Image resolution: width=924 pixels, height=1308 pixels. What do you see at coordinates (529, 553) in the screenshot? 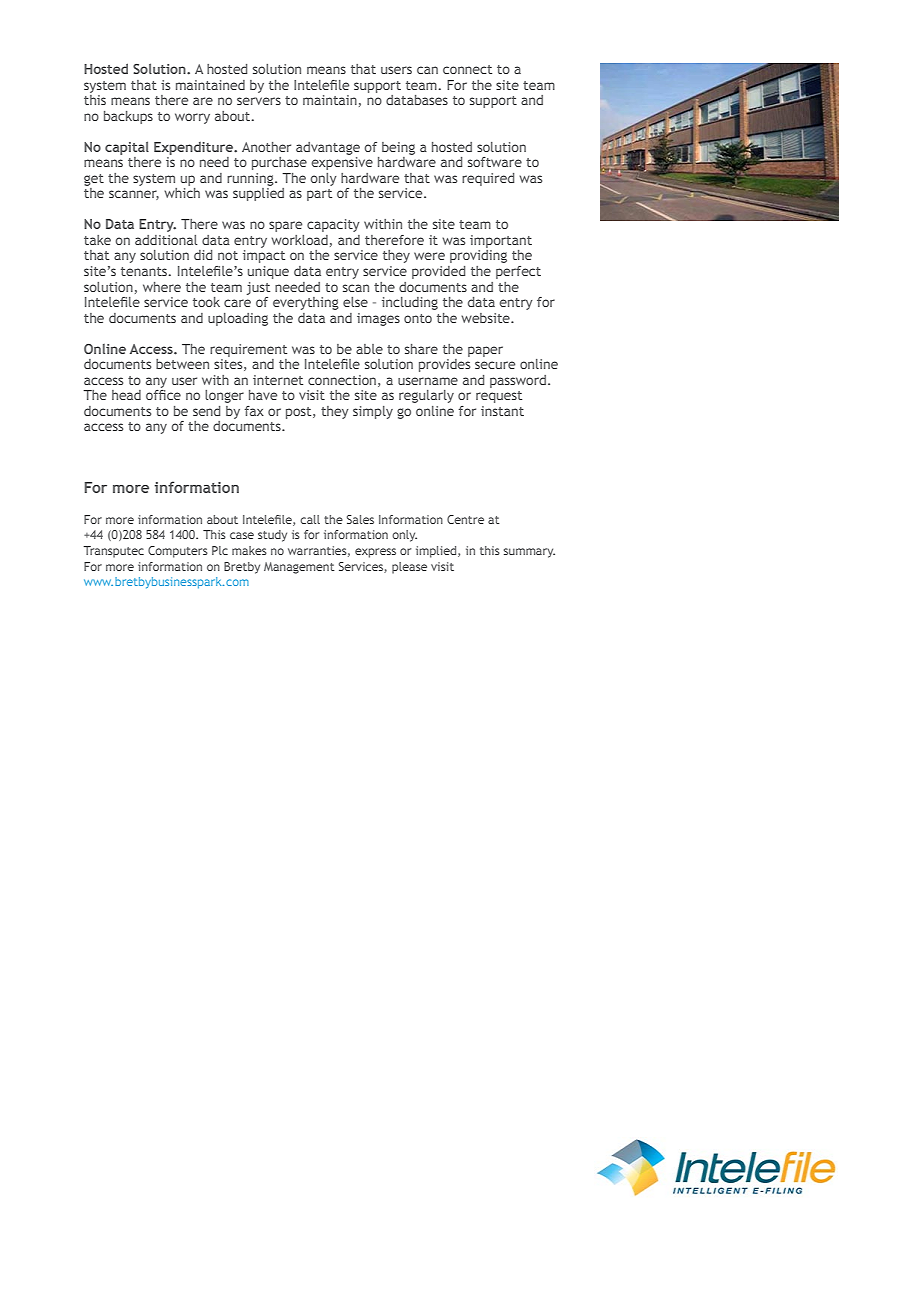
I see `summary` at bounding box center [529, 553].
